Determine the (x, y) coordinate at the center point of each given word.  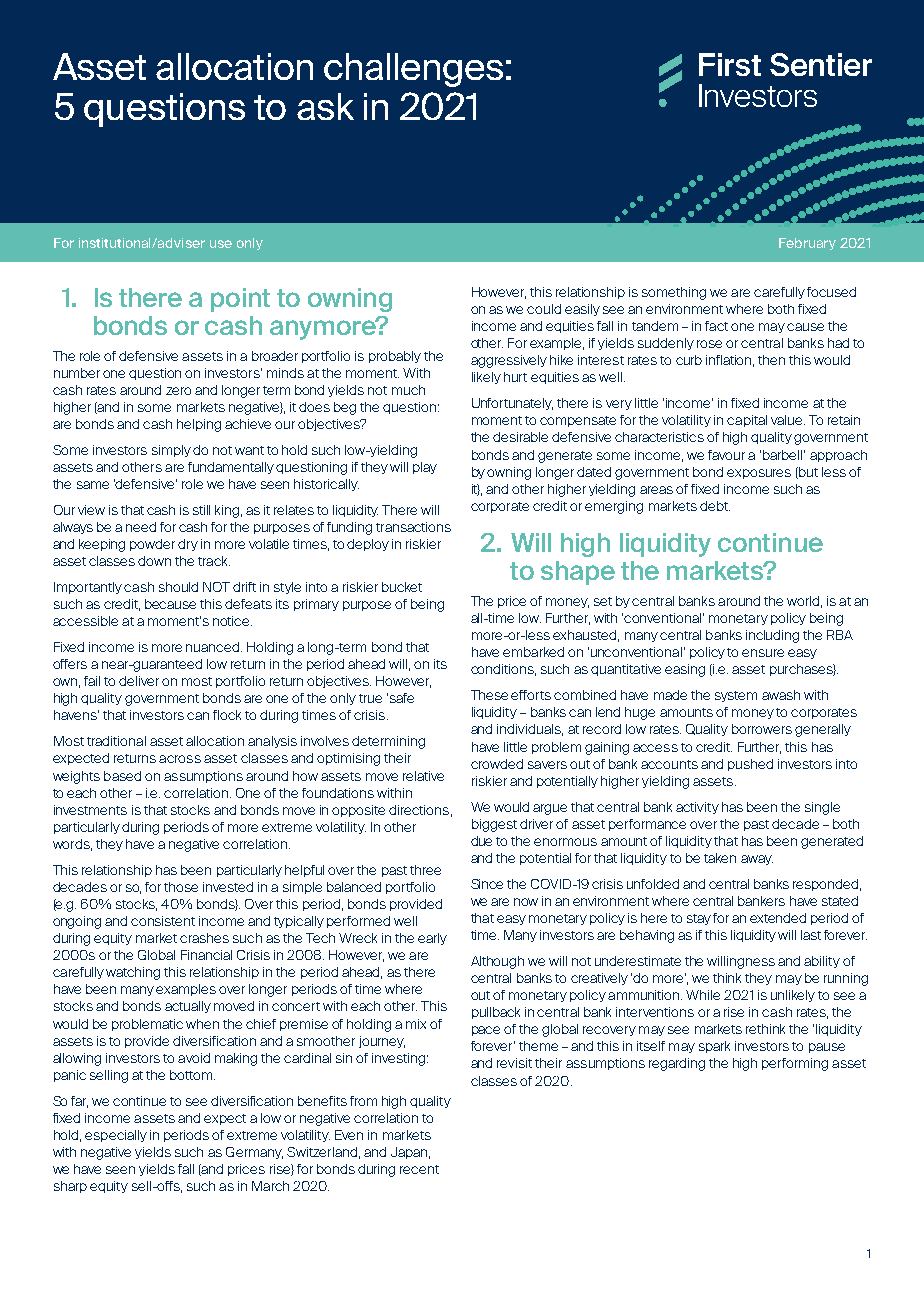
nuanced (214, 647)
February (807, 244)
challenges (413, 70)
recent (419, 1169)
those (181, 887)
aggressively (509, 361)
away (757, 860)
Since (487, 884)
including (772, 636)
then (771, 360)
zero (178, 391)
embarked (533, 652)
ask (325, 106)
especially (116, 1136)
